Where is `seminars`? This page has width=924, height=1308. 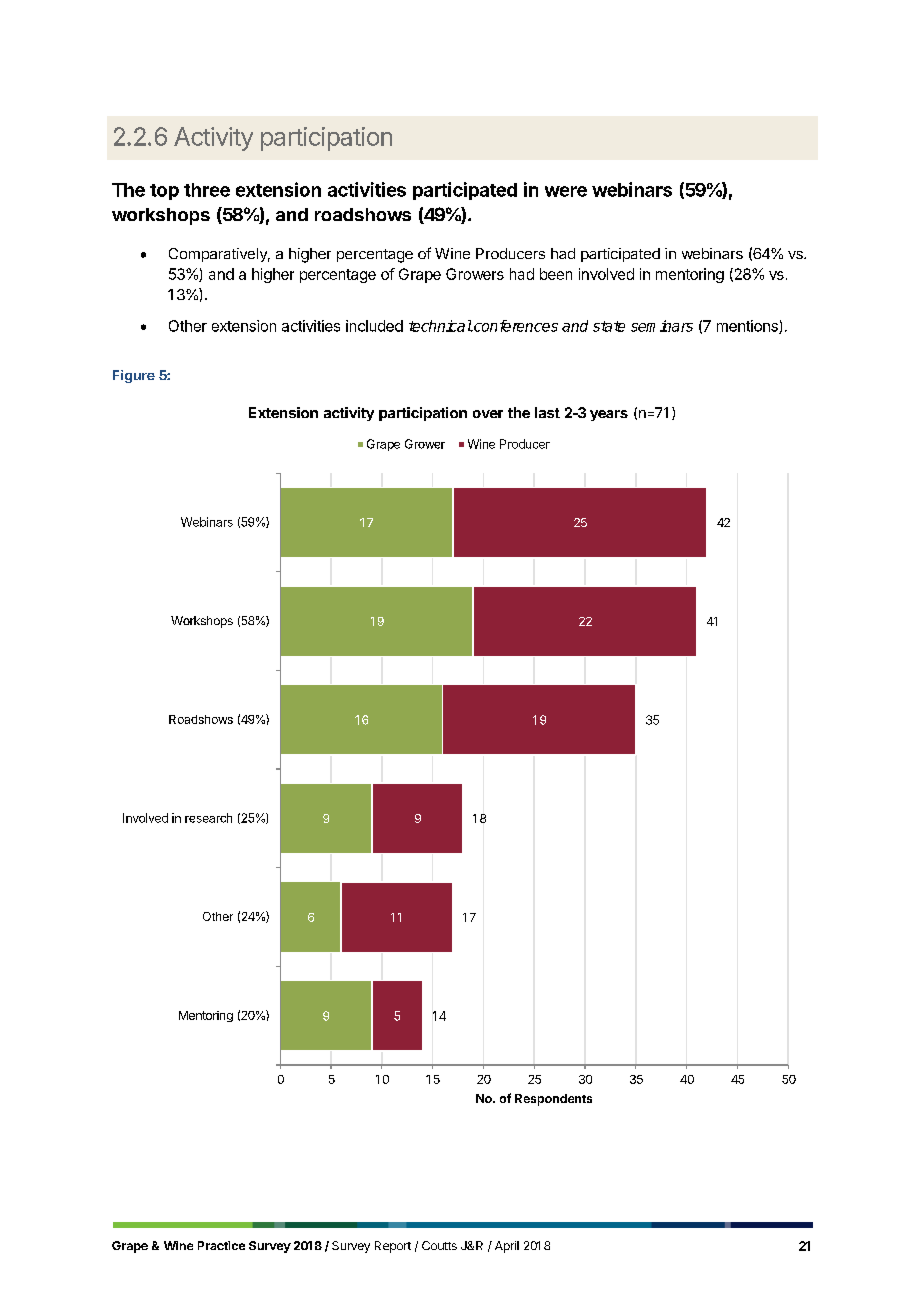
seminars is located at coordinates (662, 326).
